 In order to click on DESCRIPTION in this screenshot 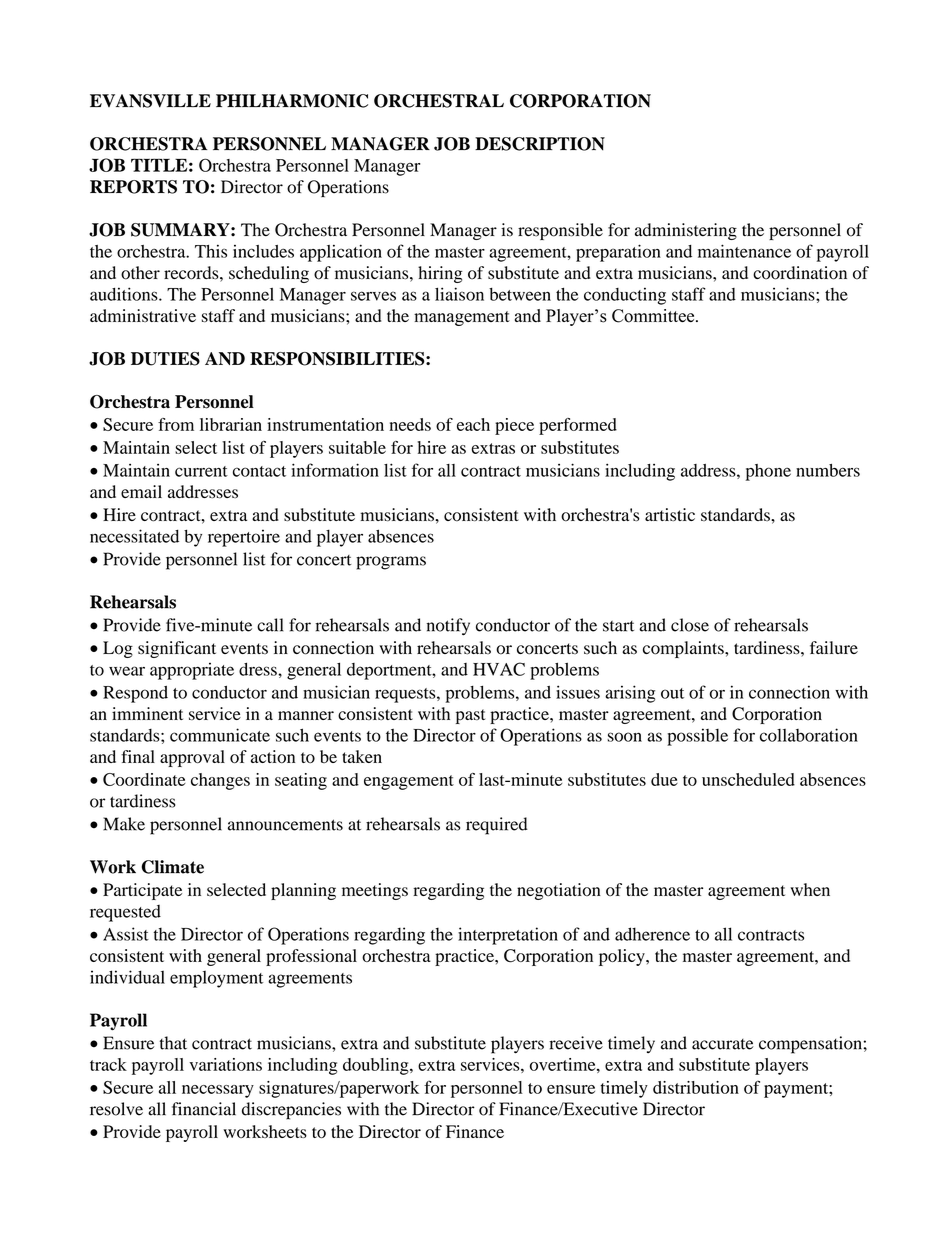, I will do `click(540, 144)`.
